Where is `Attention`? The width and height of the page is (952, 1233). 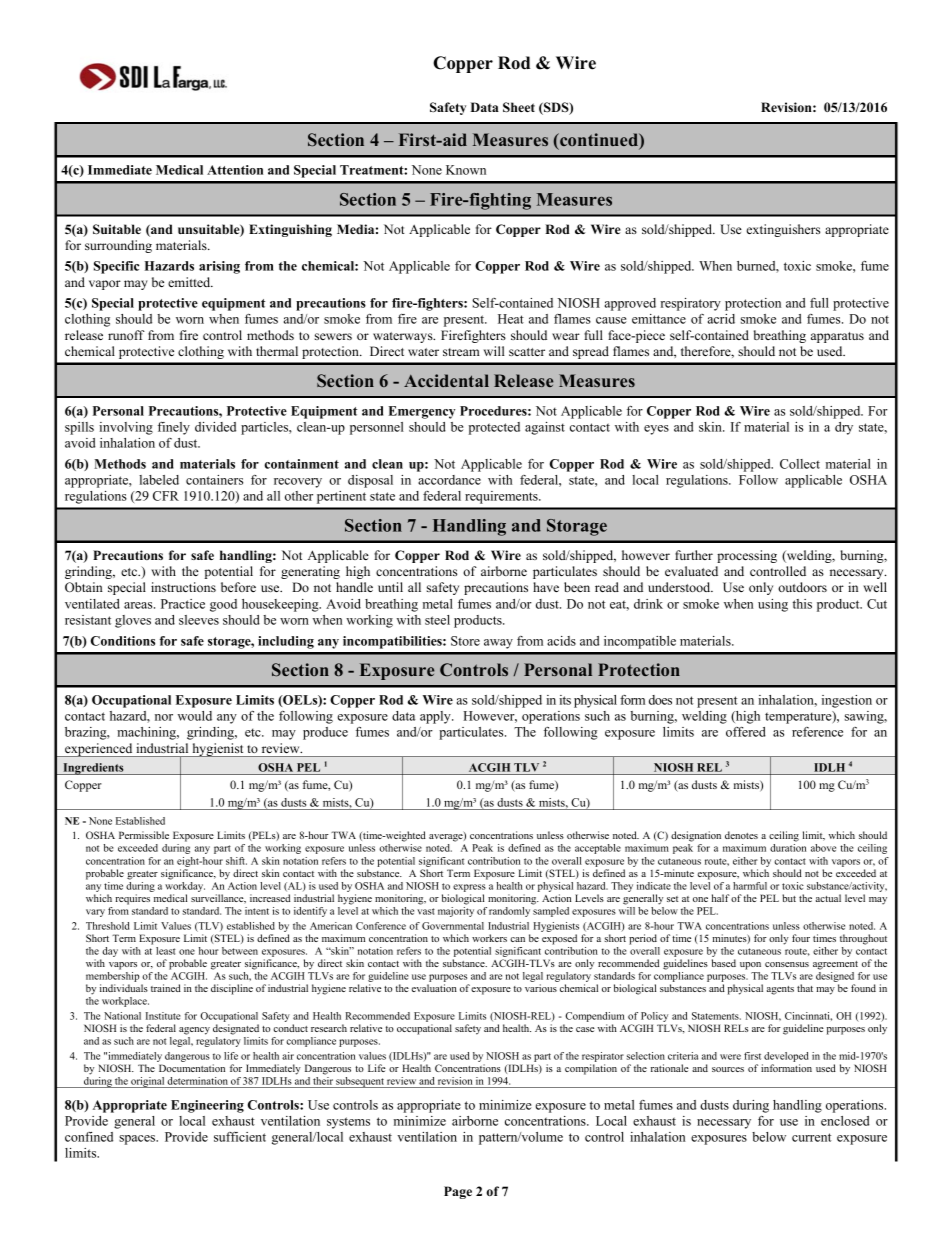 Attention is located at coordinates (235, 170).
